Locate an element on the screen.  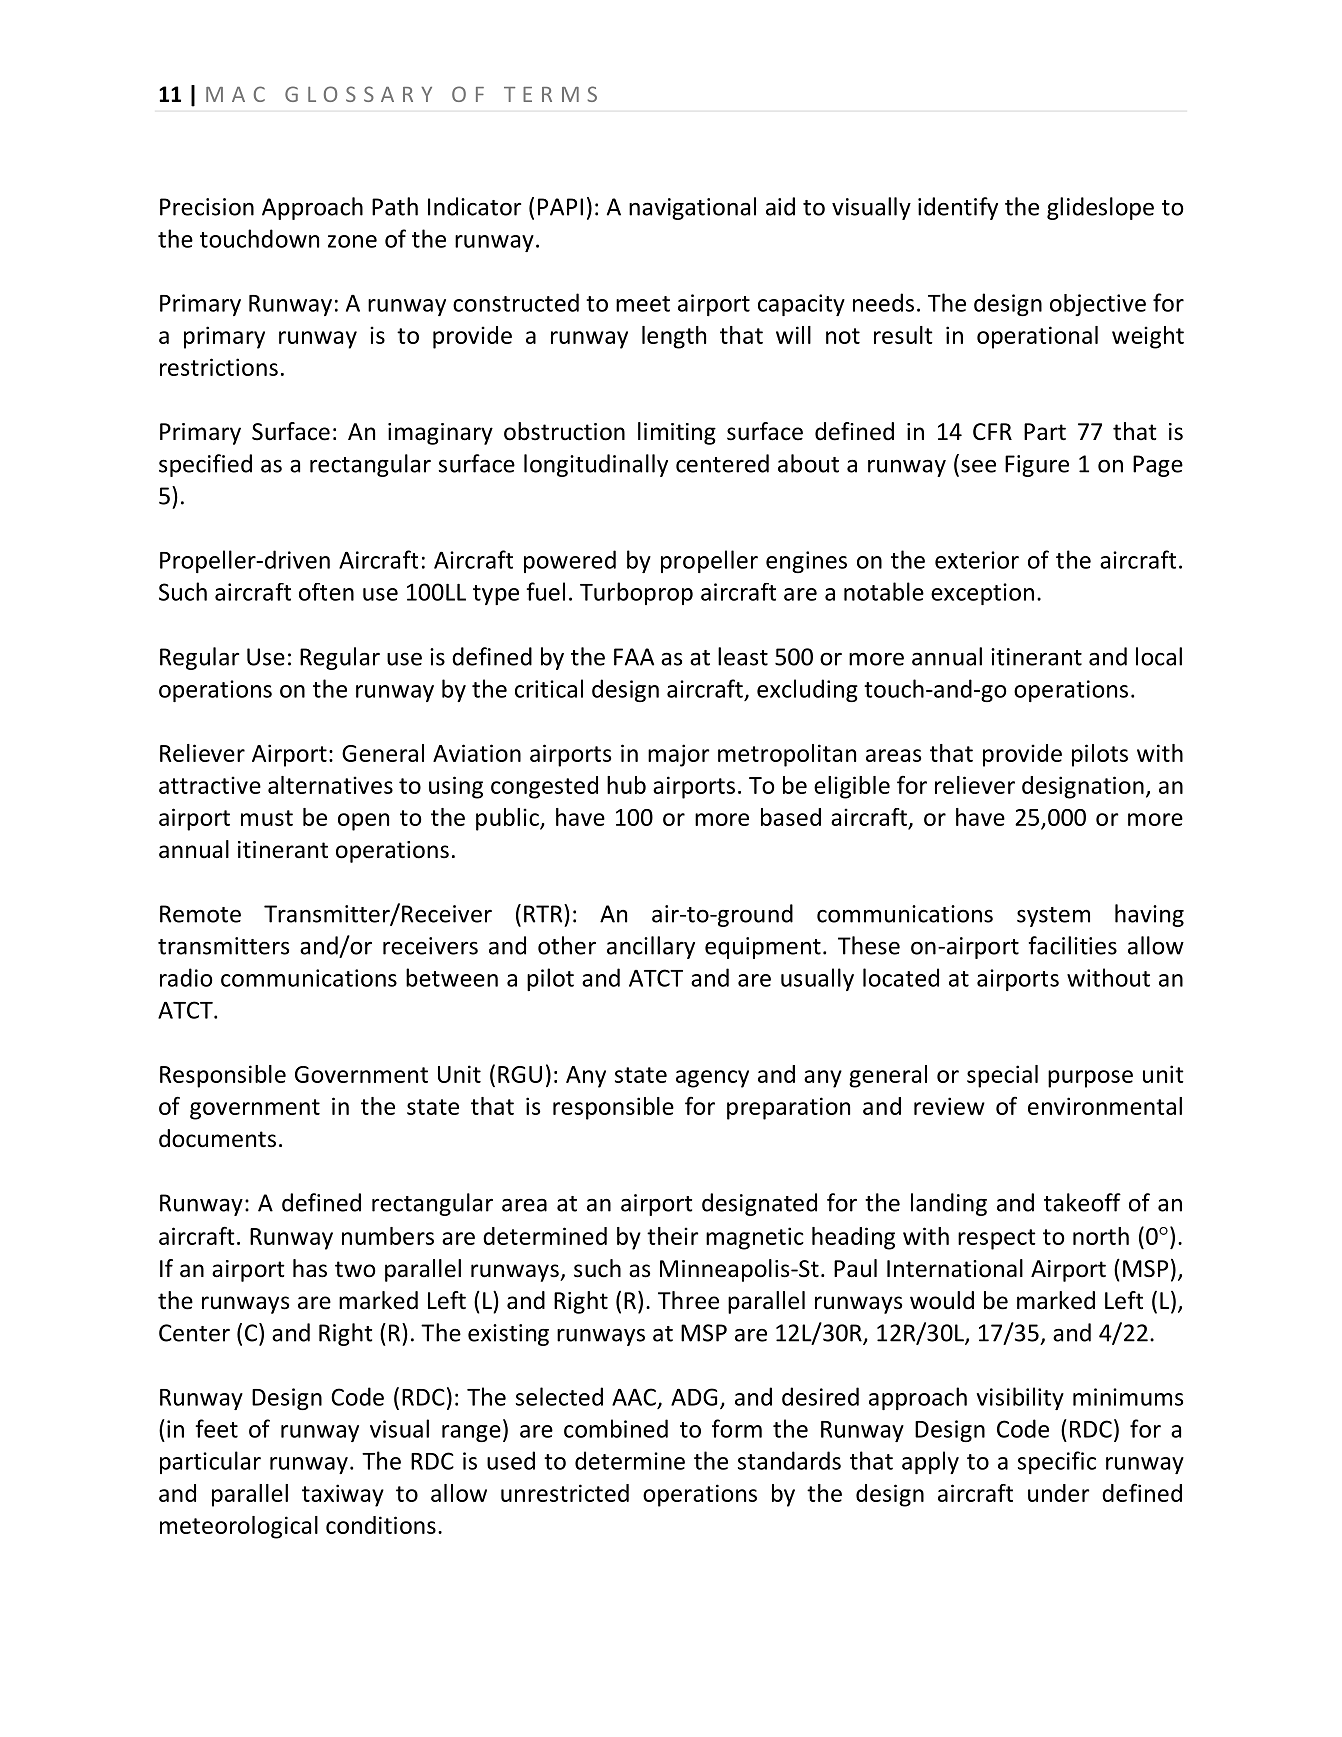
system is located at coordinates (1053, 917).
